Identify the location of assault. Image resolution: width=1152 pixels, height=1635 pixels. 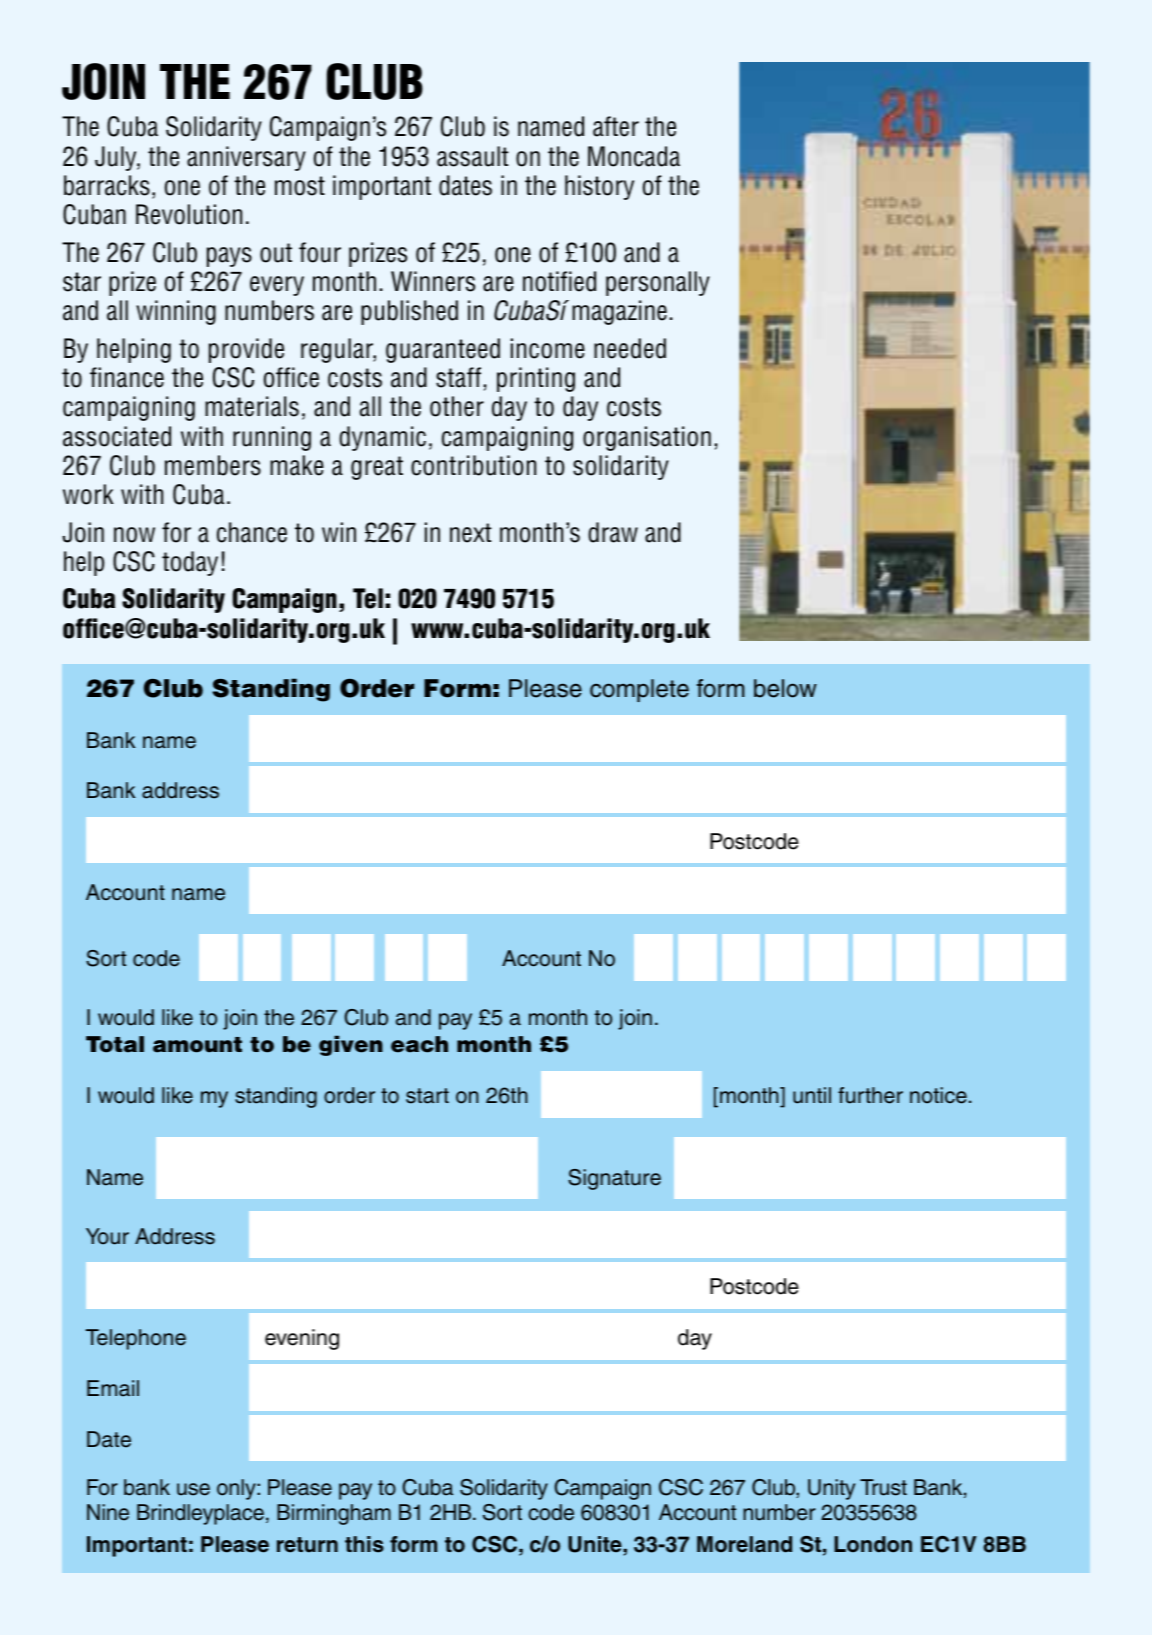
(473, 156).
